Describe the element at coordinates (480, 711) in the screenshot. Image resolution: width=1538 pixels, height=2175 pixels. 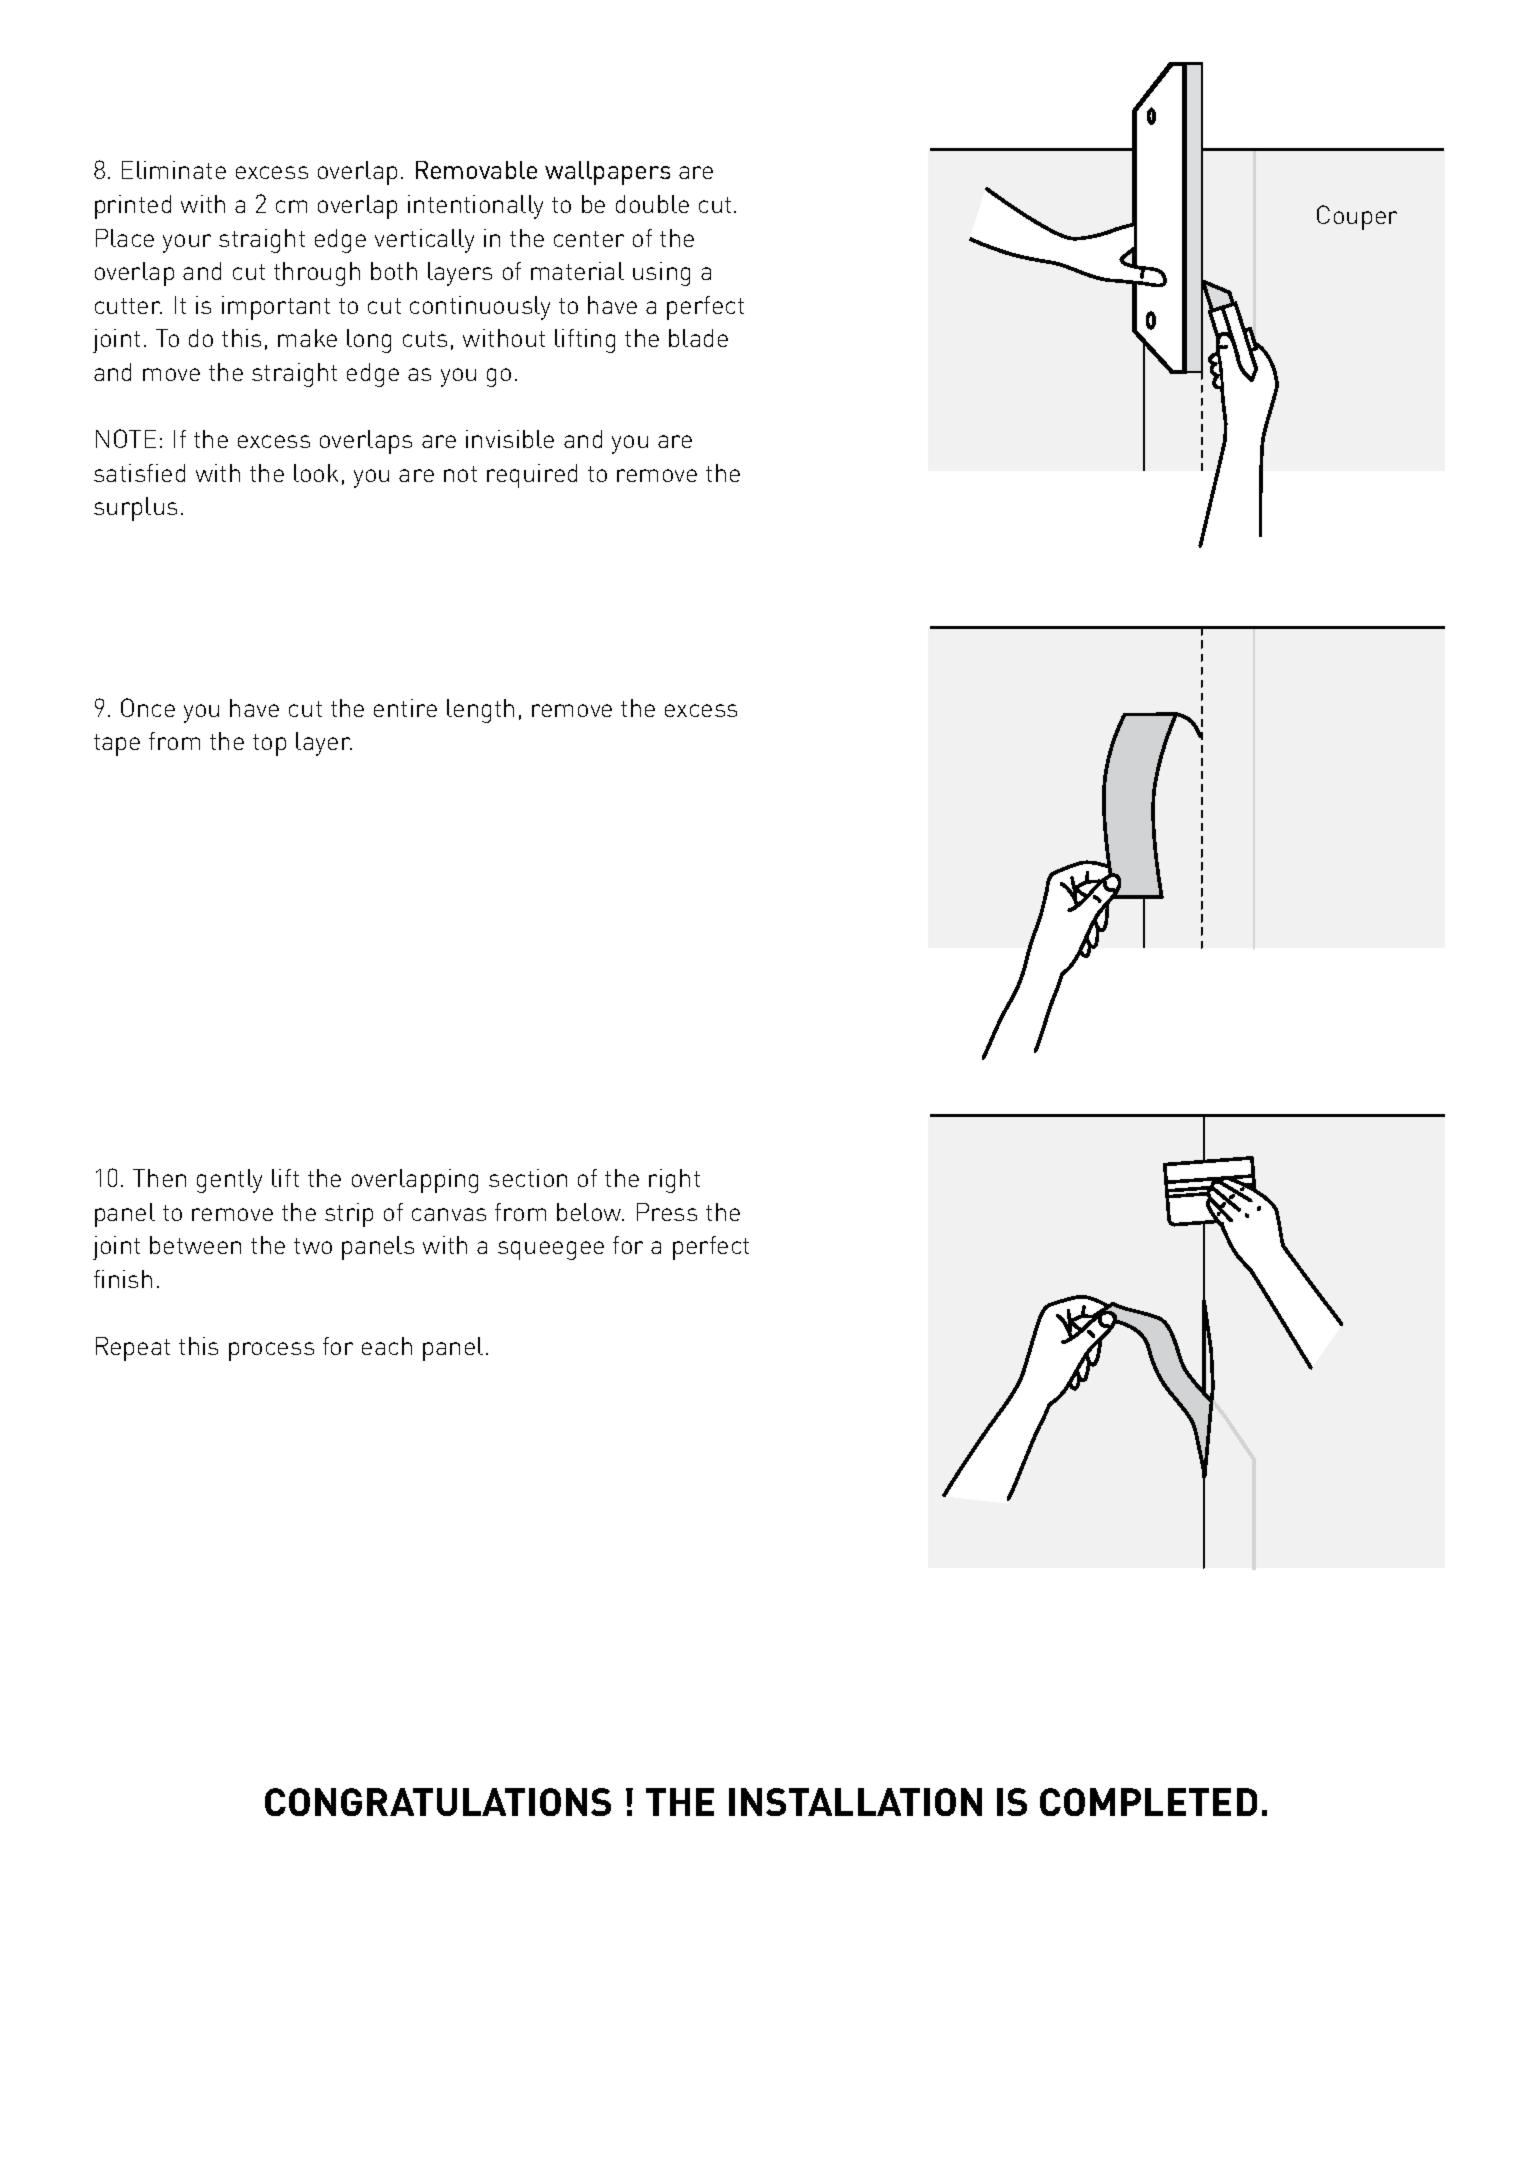
I see `length` at that location.
